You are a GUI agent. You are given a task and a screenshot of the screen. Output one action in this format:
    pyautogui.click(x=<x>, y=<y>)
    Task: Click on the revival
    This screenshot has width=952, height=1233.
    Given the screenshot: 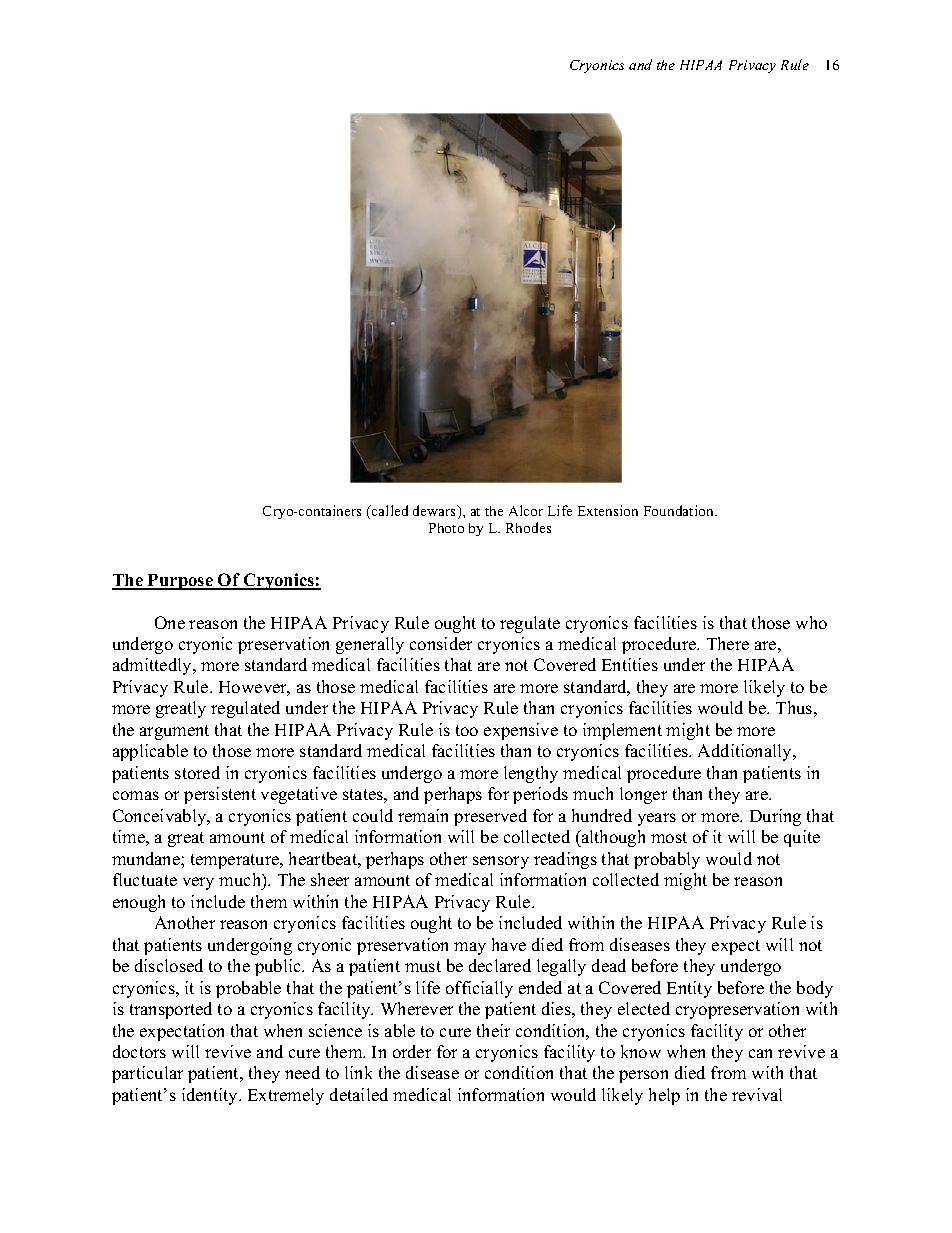 What is the action you would take?
    pyautogui.click(x=757, y=1094)
